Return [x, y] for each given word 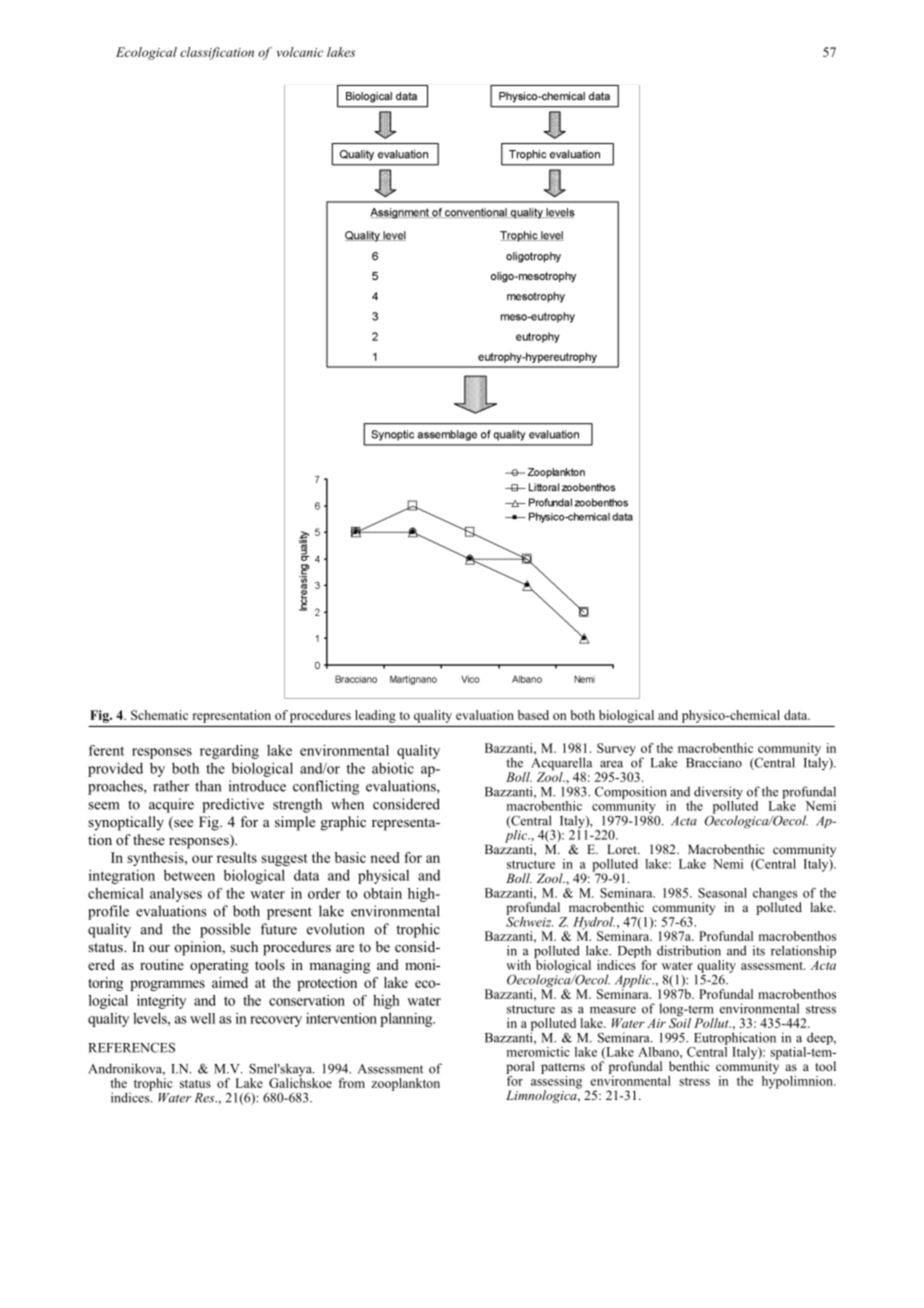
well [202, 1018]
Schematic [159, 715]
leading [375, 716]
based [533, 715]
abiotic [393, 768]
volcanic [300, 52]
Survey [616, 749]
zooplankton [405, 1084]
